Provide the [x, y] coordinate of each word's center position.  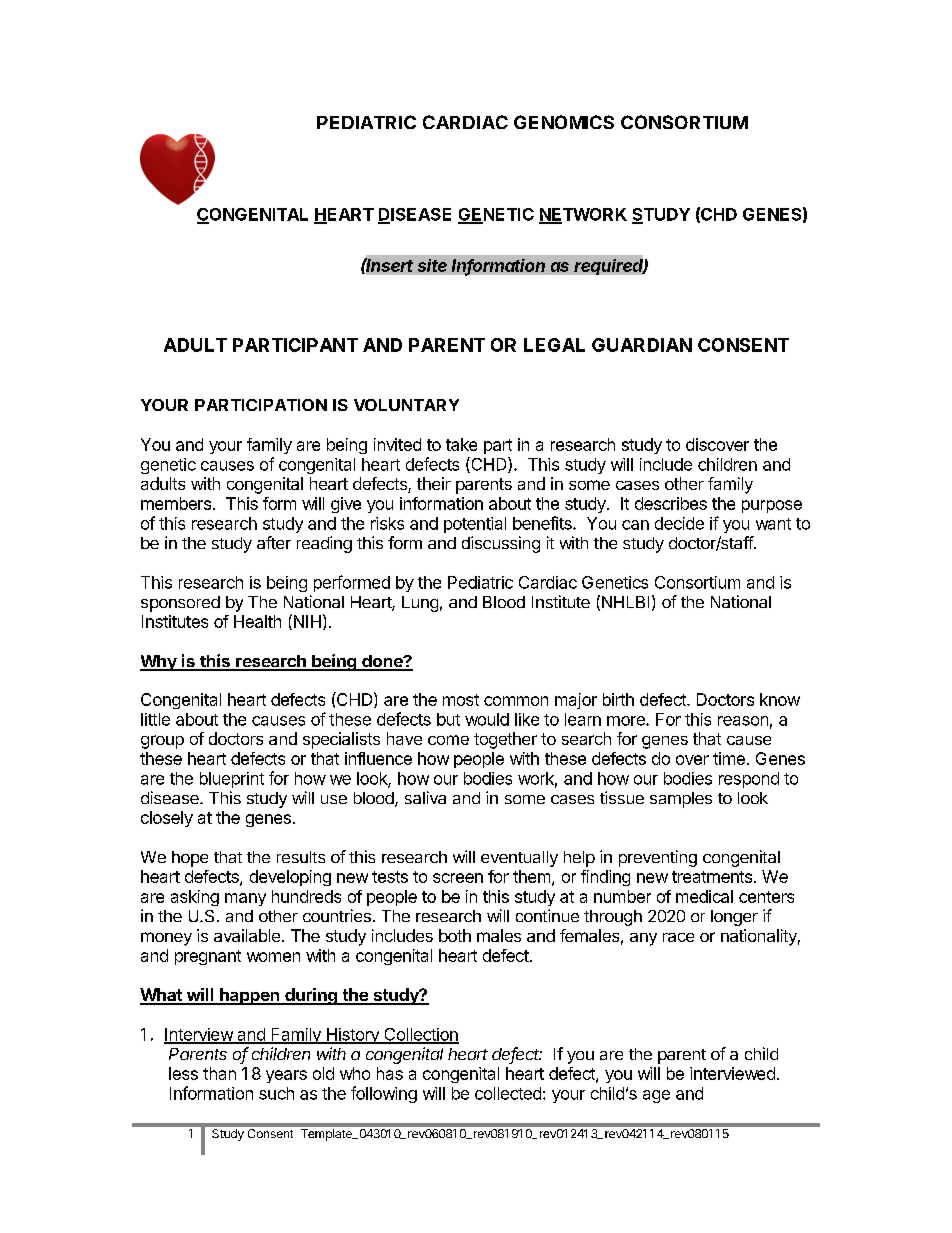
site [432, 265]
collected [508, 1093]
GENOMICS [564, 122]
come [448, 740]
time [729, 758]
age [656, 1096]
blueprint [232, 780]
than [219, 1073]
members [176, 503]
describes [671, 503]
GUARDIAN [642, 345]
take [461, 444]
